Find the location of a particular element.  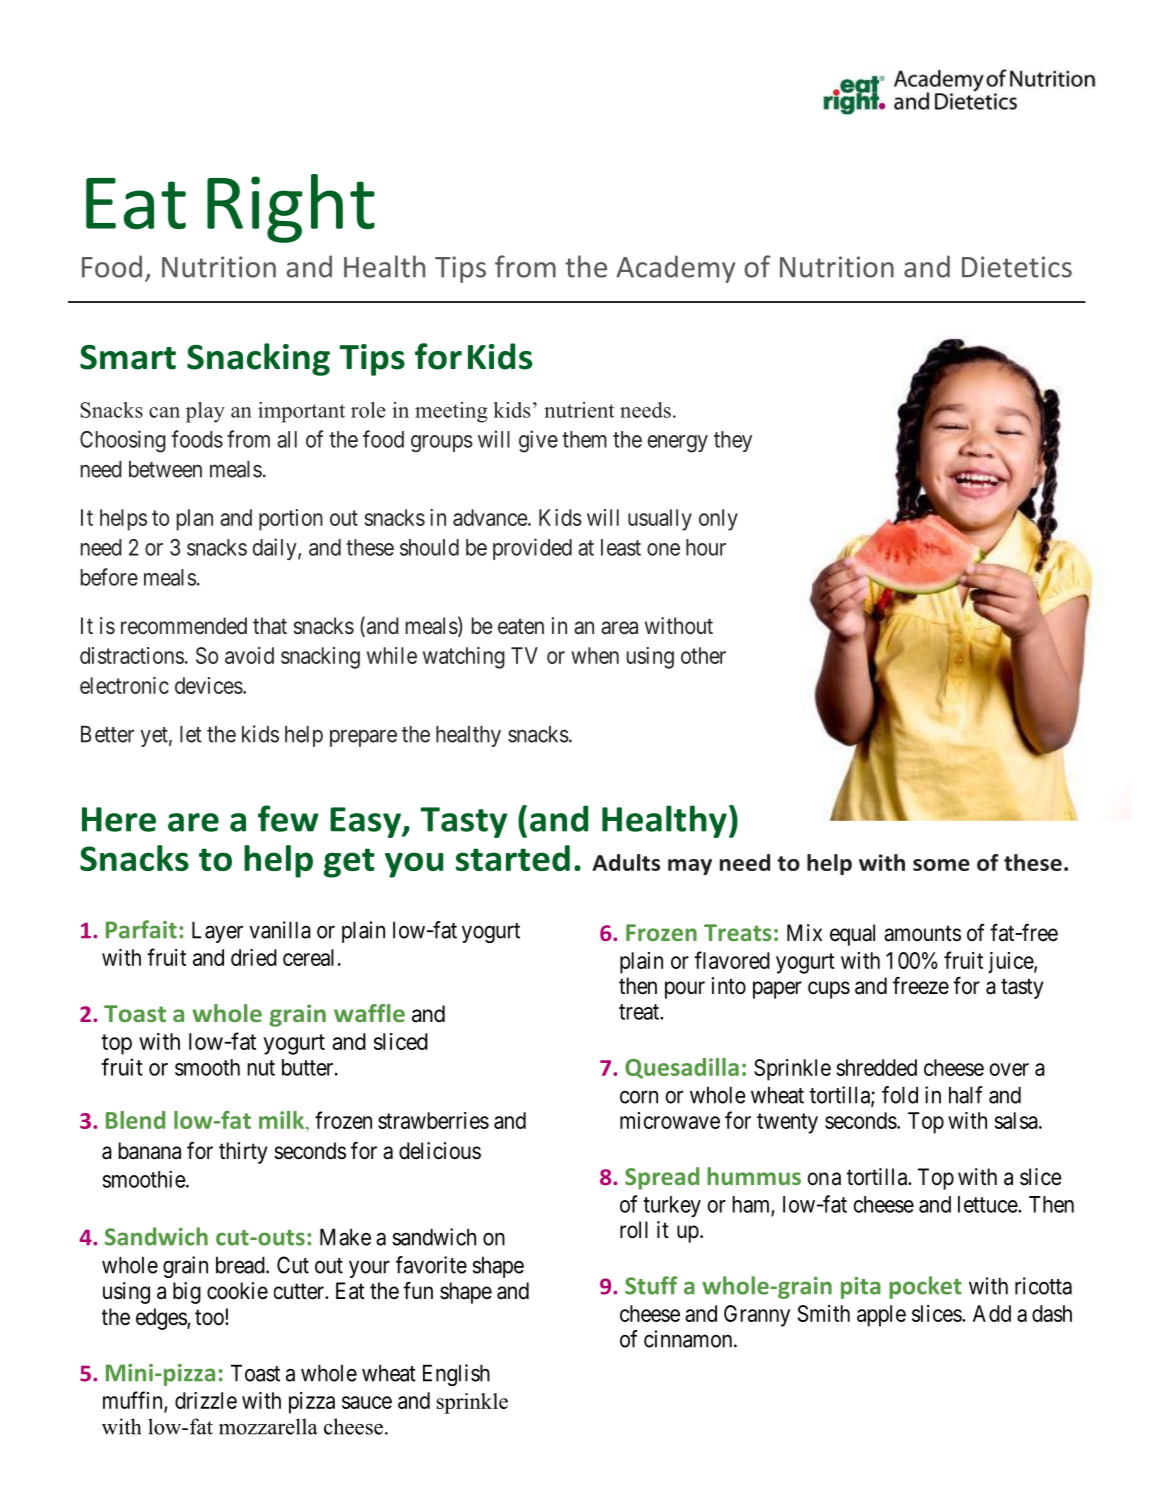

English is located at coordinates (456, 1375).
